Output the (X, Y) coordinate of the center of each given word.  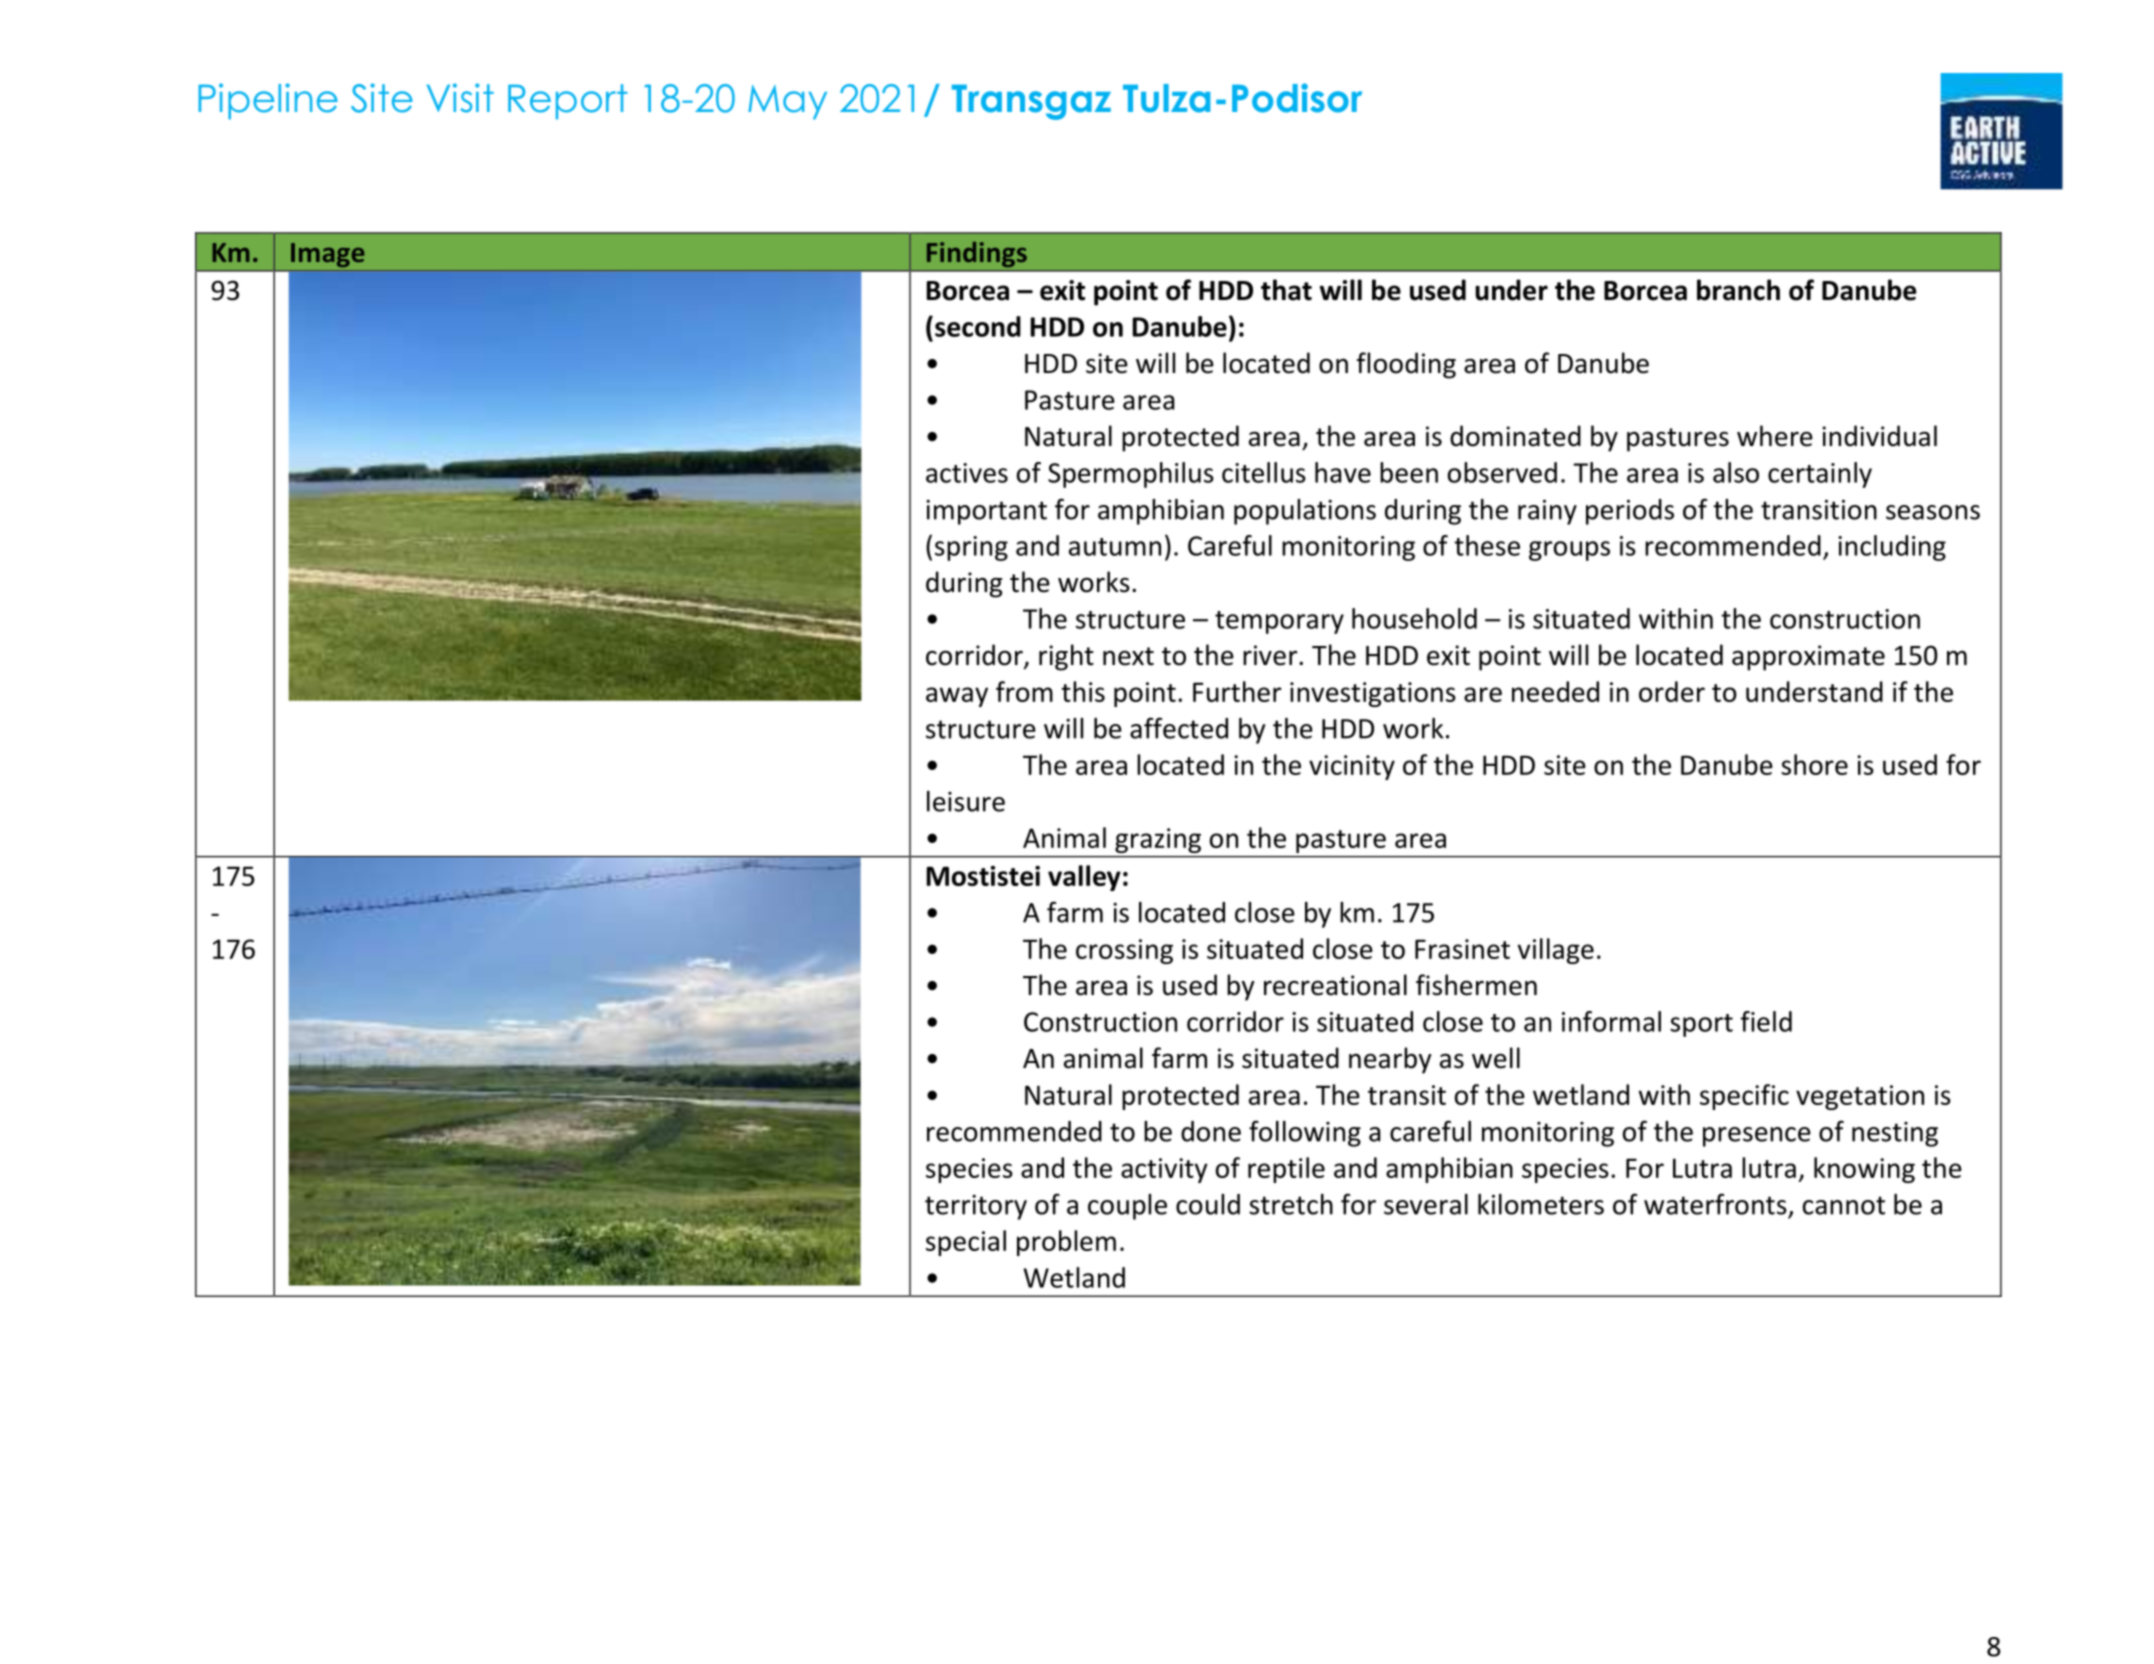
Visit (460, 98)
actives (967, 473)
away (957, 697)
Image (328, 255)
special (966, 1243)
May (787, 102)
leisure (966, 801)
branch (1738, 290)
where (1775, 436)
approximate (1808, 658)
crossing (1124, 951)
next (1128, 656)
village (1556, 951)
